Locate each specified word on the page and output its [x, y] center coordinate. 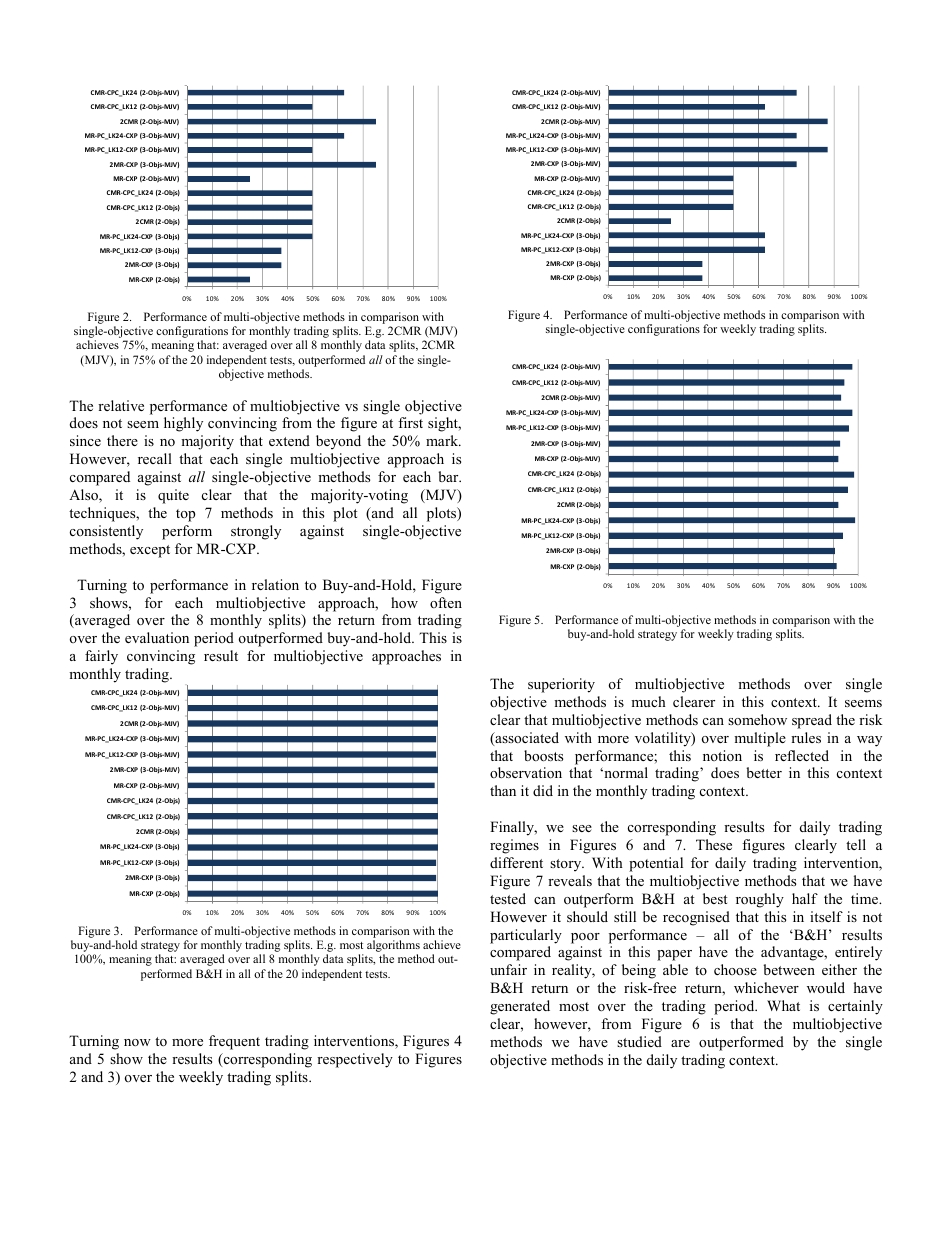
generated [520, 1007]
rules [806, 737]
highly [183, 424]
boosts [543, 755]
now [137, 1042]
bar [449, 476]
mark [443, 440]
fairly [101, 657]
